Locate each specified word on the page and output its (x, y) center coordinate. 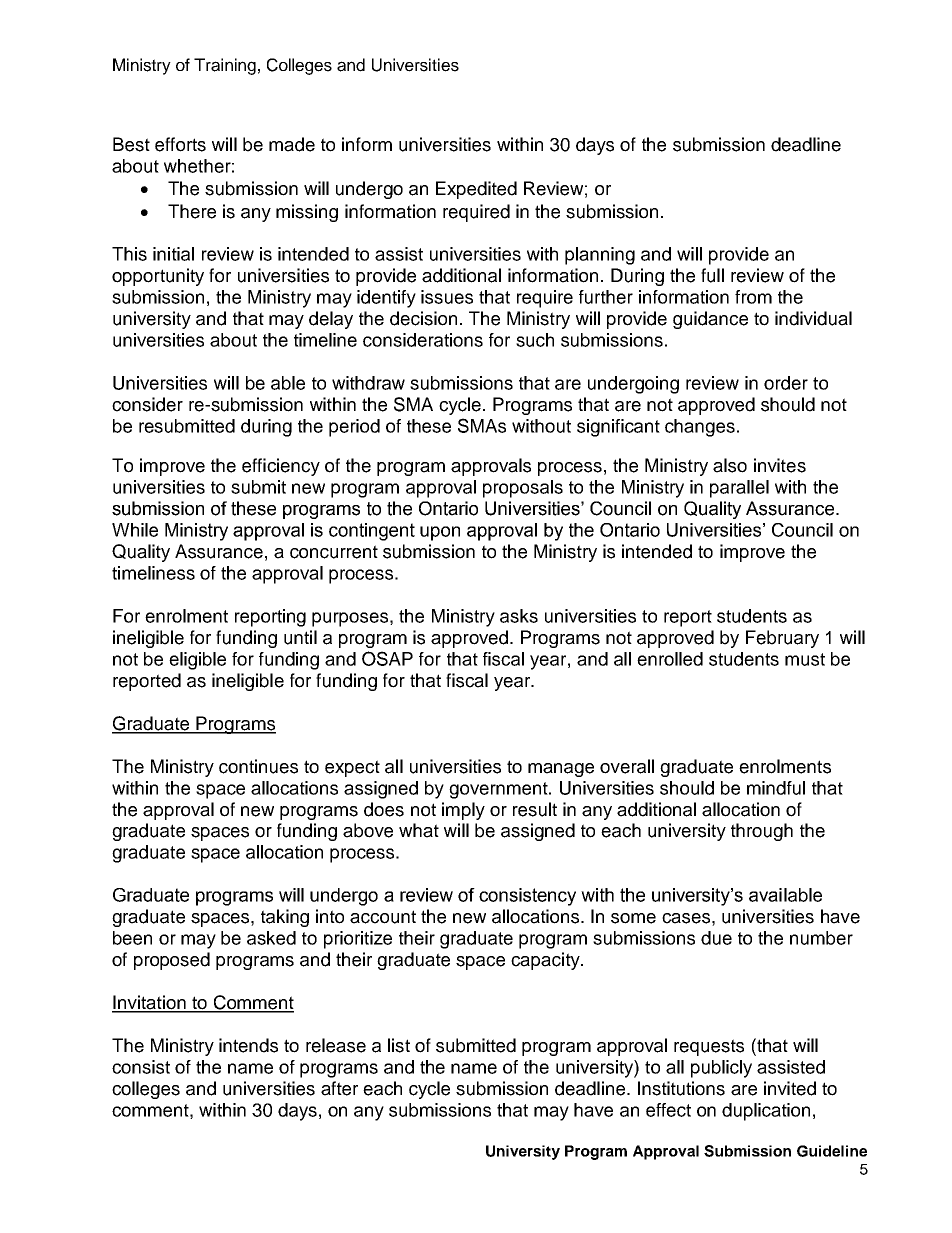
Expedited (476, 190)
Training (225, 66)
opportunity (158, 277)
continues (258, 766)
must (805, 659)
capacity (546, 961)
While (135, 530)
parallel (739, 489)
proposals (523, 489)
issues (447, 297)
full (712, 275)
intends (248, 1045)
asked (271, 938)
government (499, 790)
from (753, 297)
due (716, 938)
